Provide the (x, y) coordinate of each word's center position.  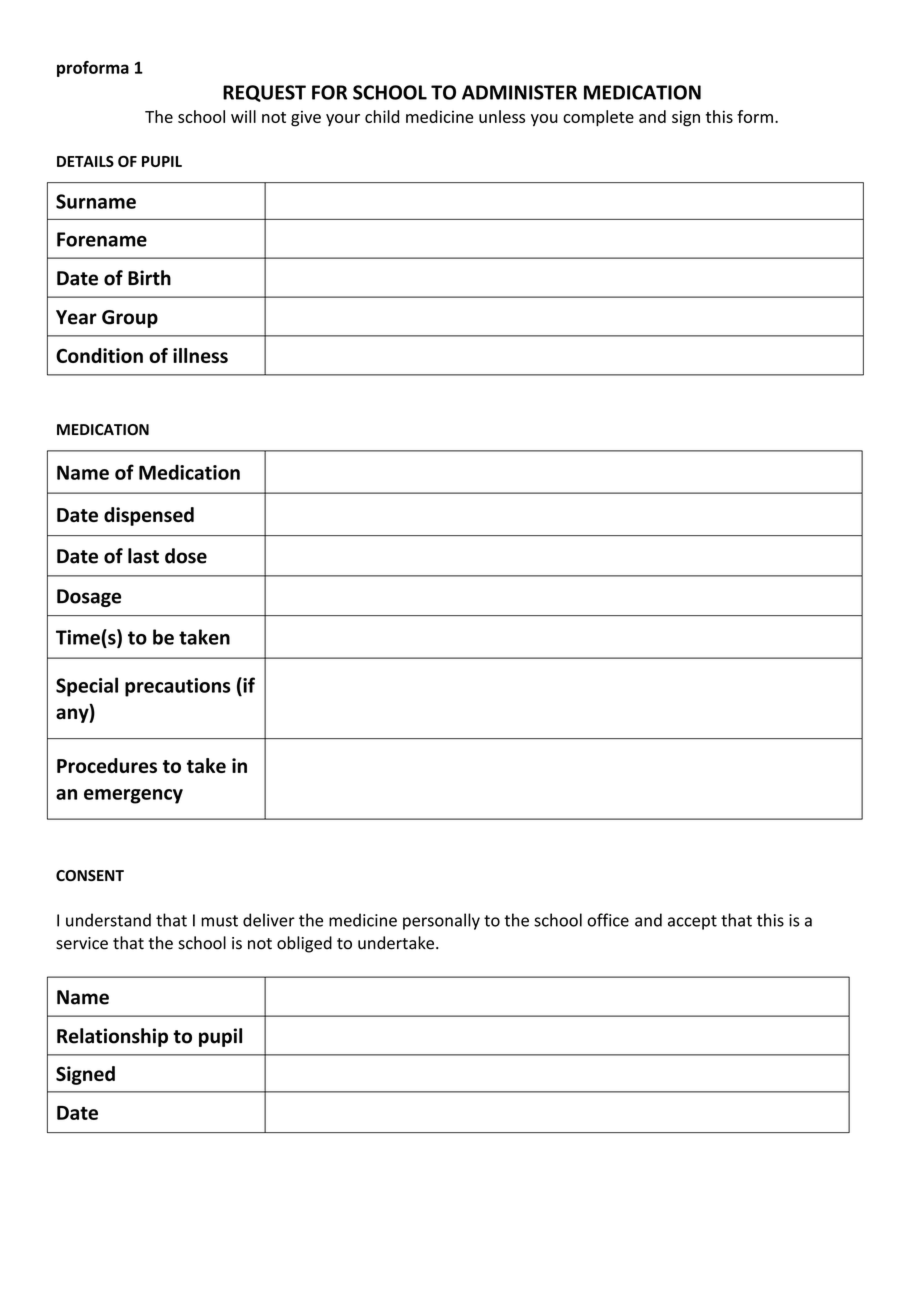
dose (186, 556)
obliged (304, 944)
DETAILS (85, 161)
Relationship (112, 1037)
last (143, 556)
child (382, 116)
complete (598, 118)
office (608, 920)
